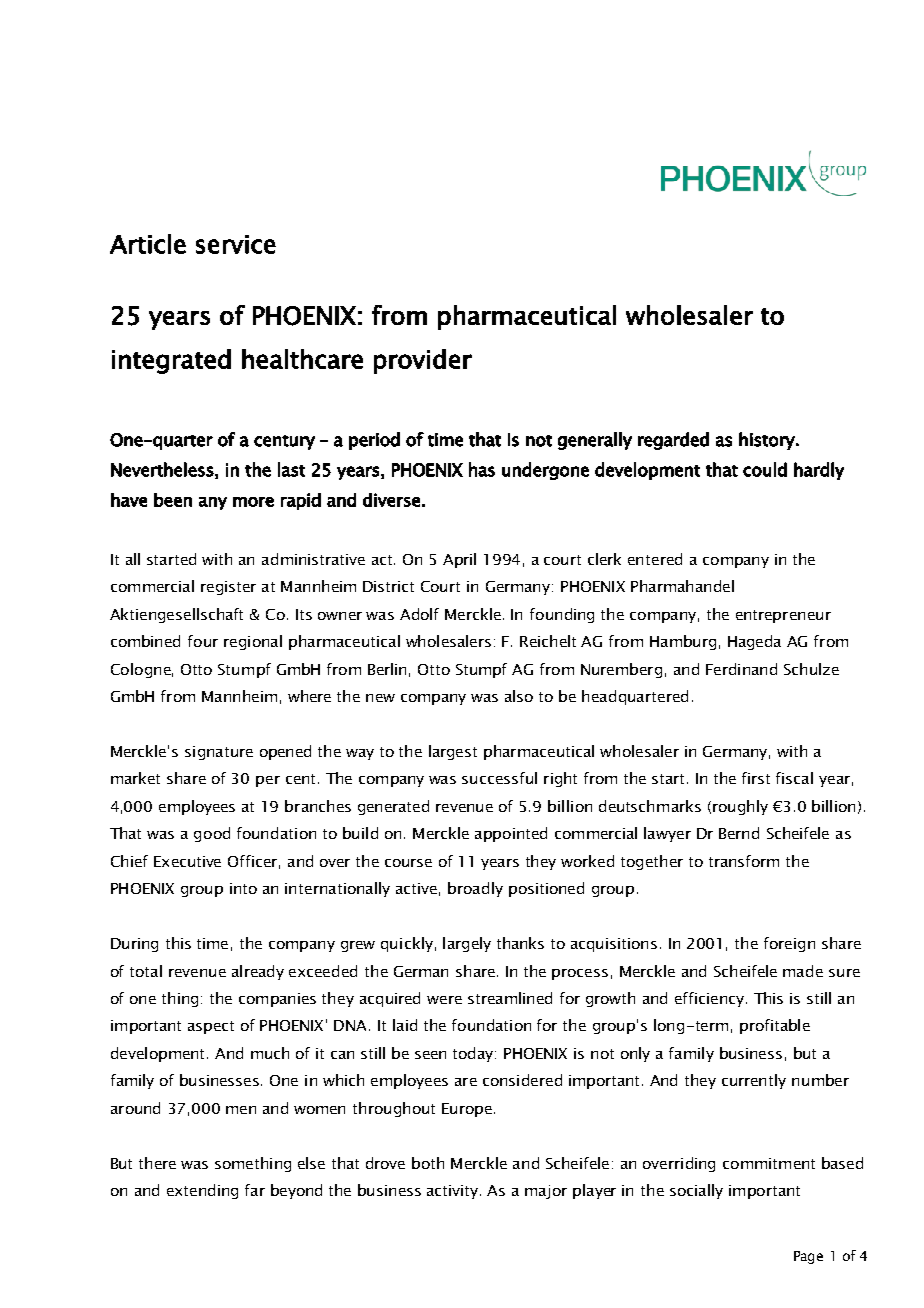 The height and width of the page is (1308, 924). Describe the element at coordinates (236, 244) in the page. I see `service` at that location.
